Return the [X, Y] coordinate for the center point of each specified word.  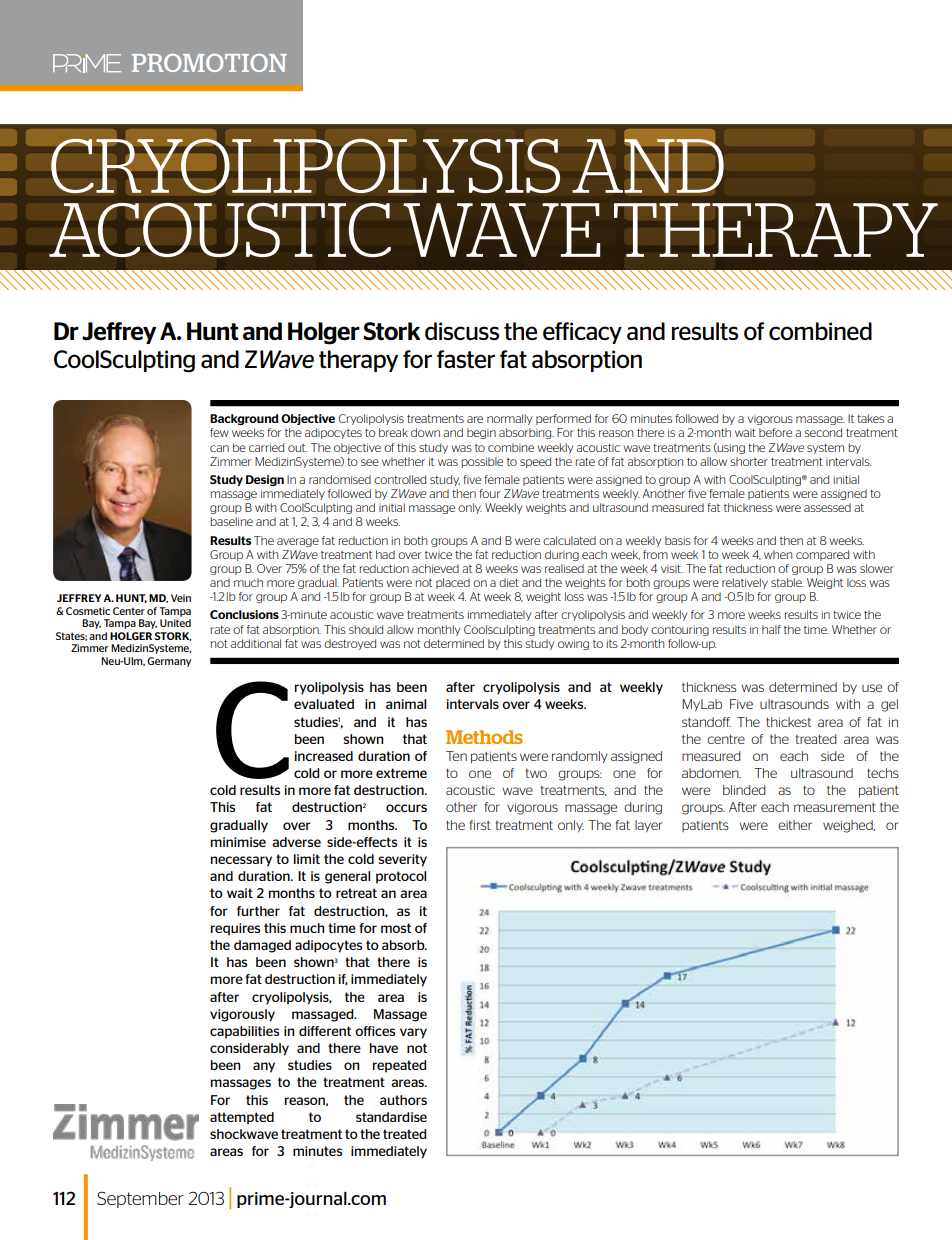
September [140, 1199]
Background [244, 419]
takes [870, 418]
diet [509, 582]
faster [466, 359]
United [175, 623]
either [795, 825]
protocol [401, 877]
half [771, 629]
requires [235, 929]
